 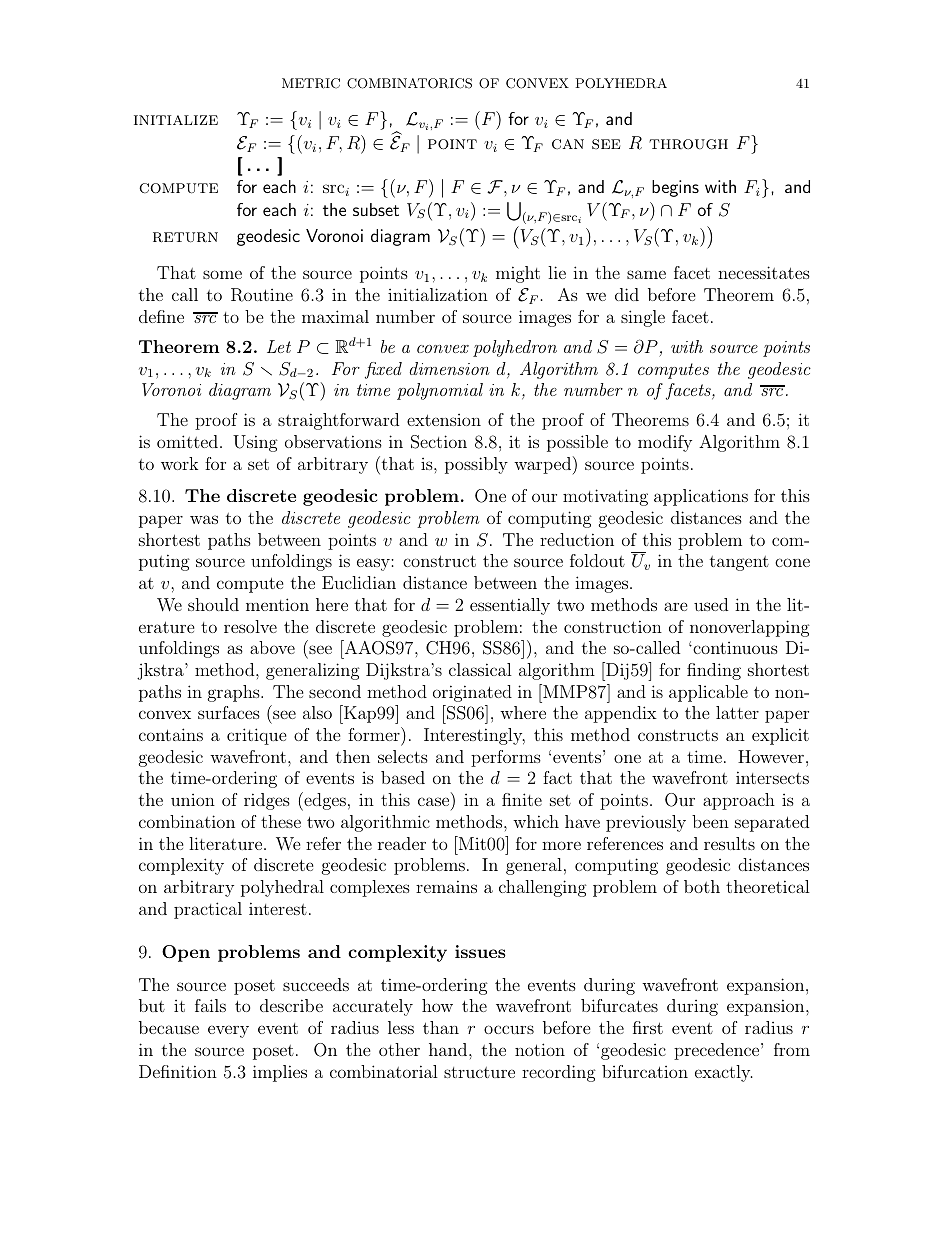 What do you see at coordinates (643, 318) in the screenshot?
I see `single` at bounding box center [643, 318].
